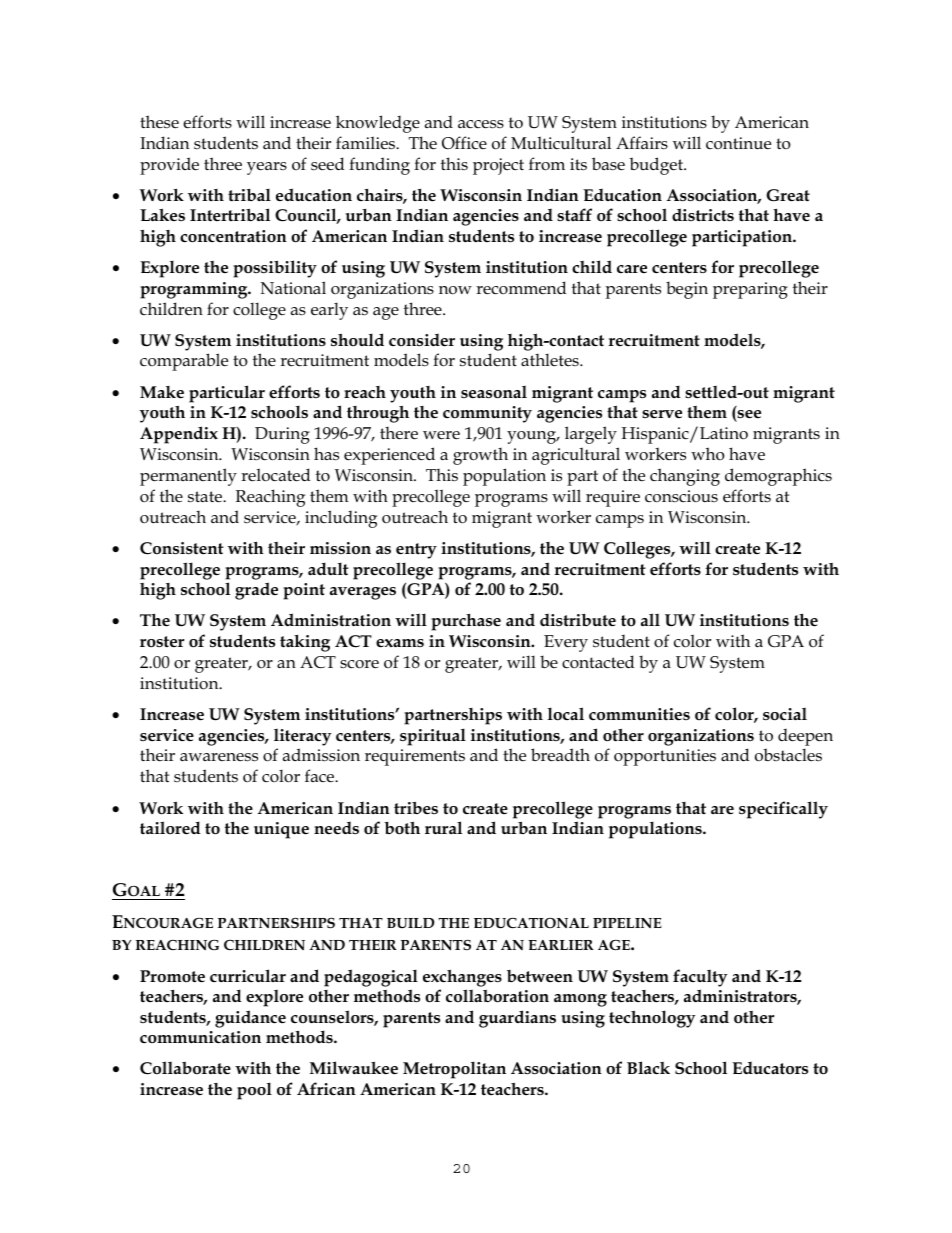 The width and height of the screenshot is (952, 1233). Describe the element at coordinates (256, 591) in the screenshot. I see `grade` at that location.
